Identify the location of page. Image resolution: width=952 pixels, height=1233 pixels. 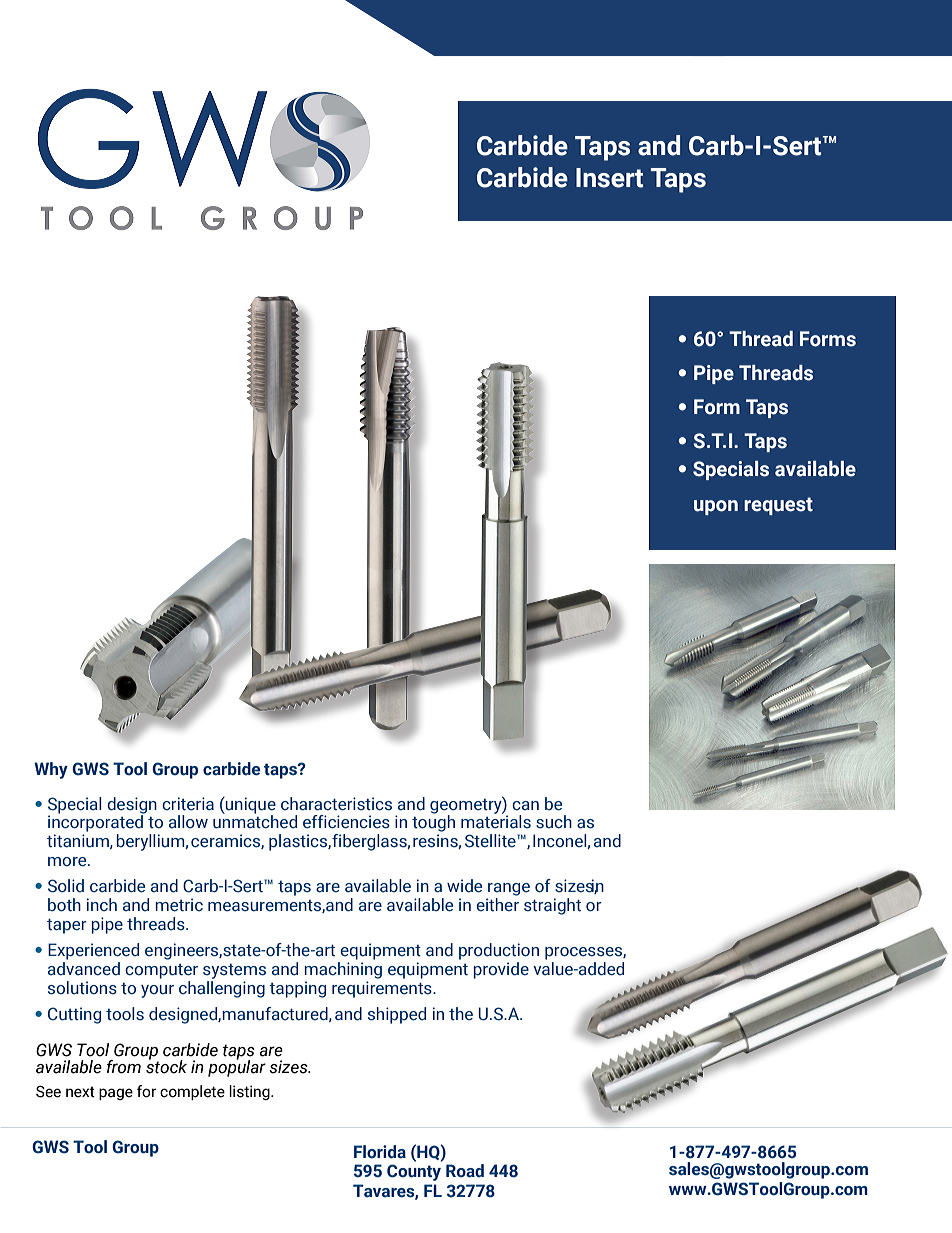
(116, 1094).
